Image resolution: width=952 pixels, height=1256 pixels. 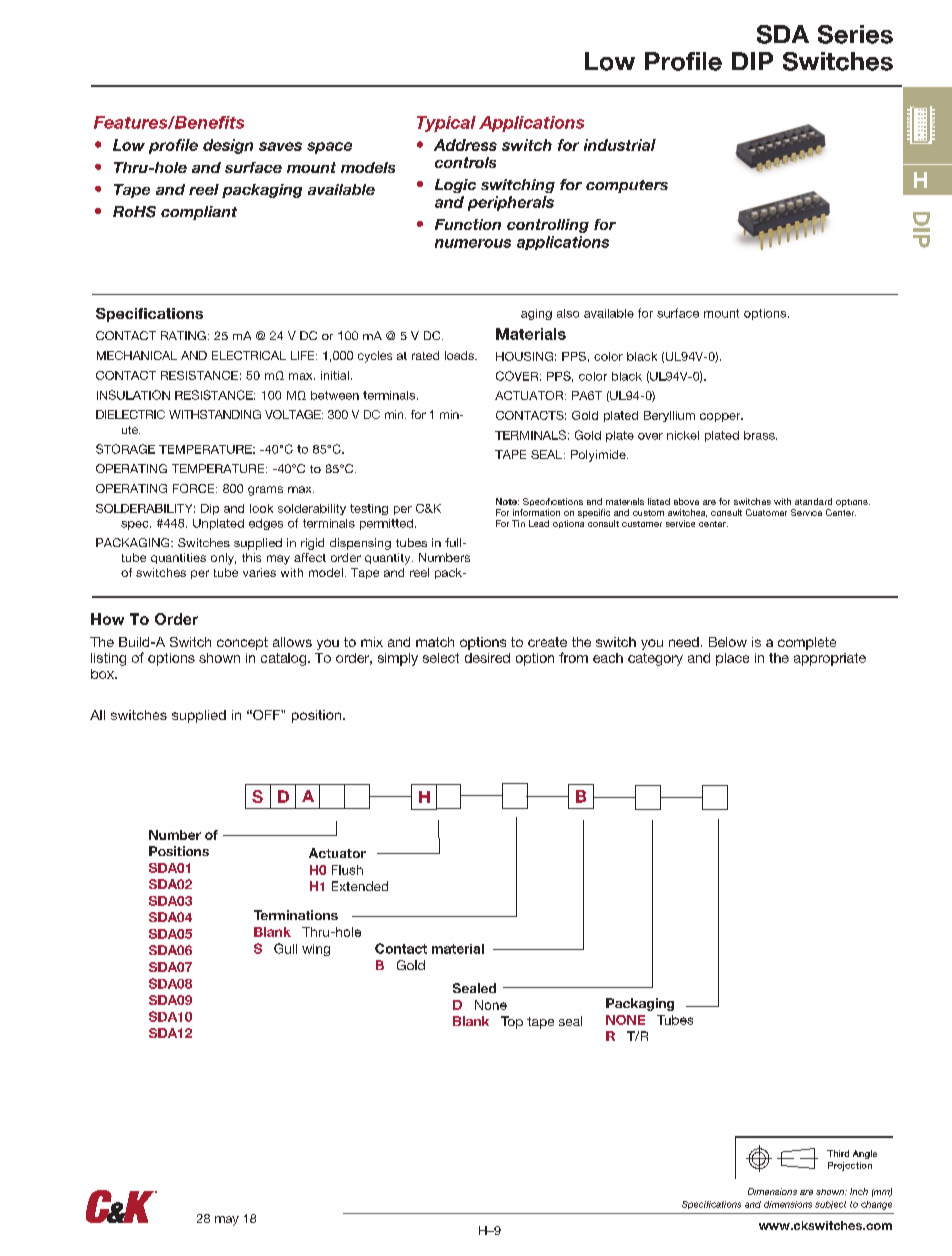 I want to click on Terminations, so click(x=296, y=915).
